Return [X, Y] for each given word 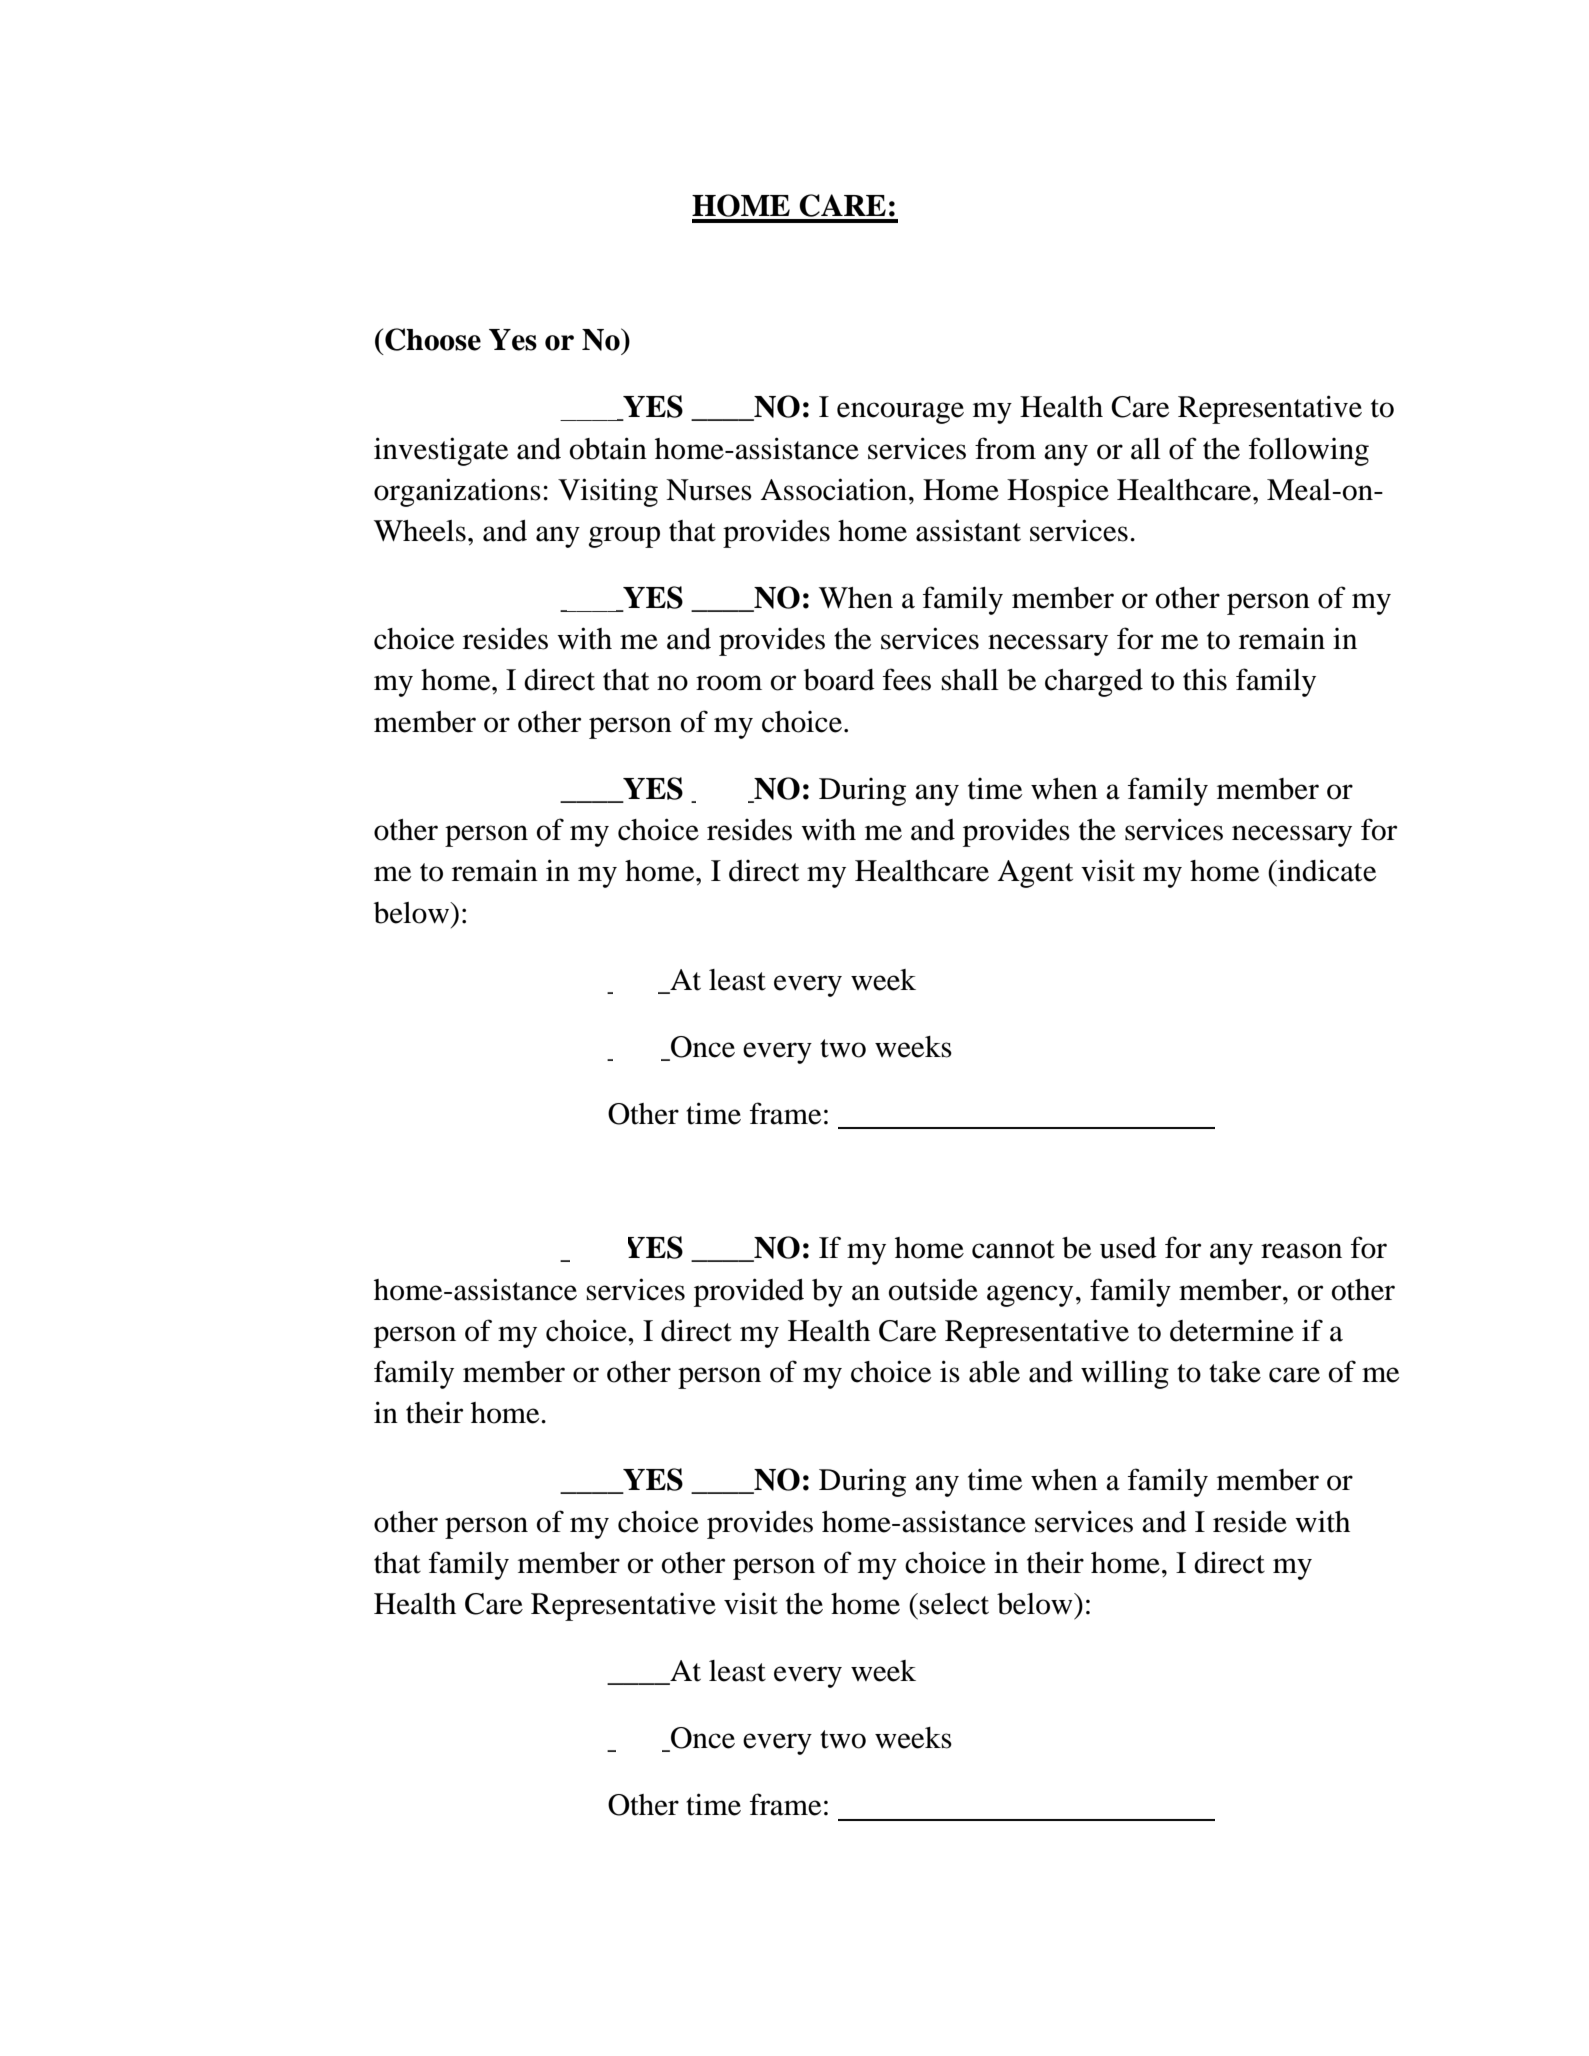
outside [933, 1290]
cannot [1013, 1249]
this [1205, 680]
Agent [1035, 874]
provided [749, 1292]
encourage [900, 413]
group [624, 537]
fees [907, 679]
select [954, 1604]
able [994, 1372]
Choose [433, 339]
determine [1232, 1331]
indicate [1326, 870]
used [1128, 1248]
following [1309, 451]
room [729, 683]
